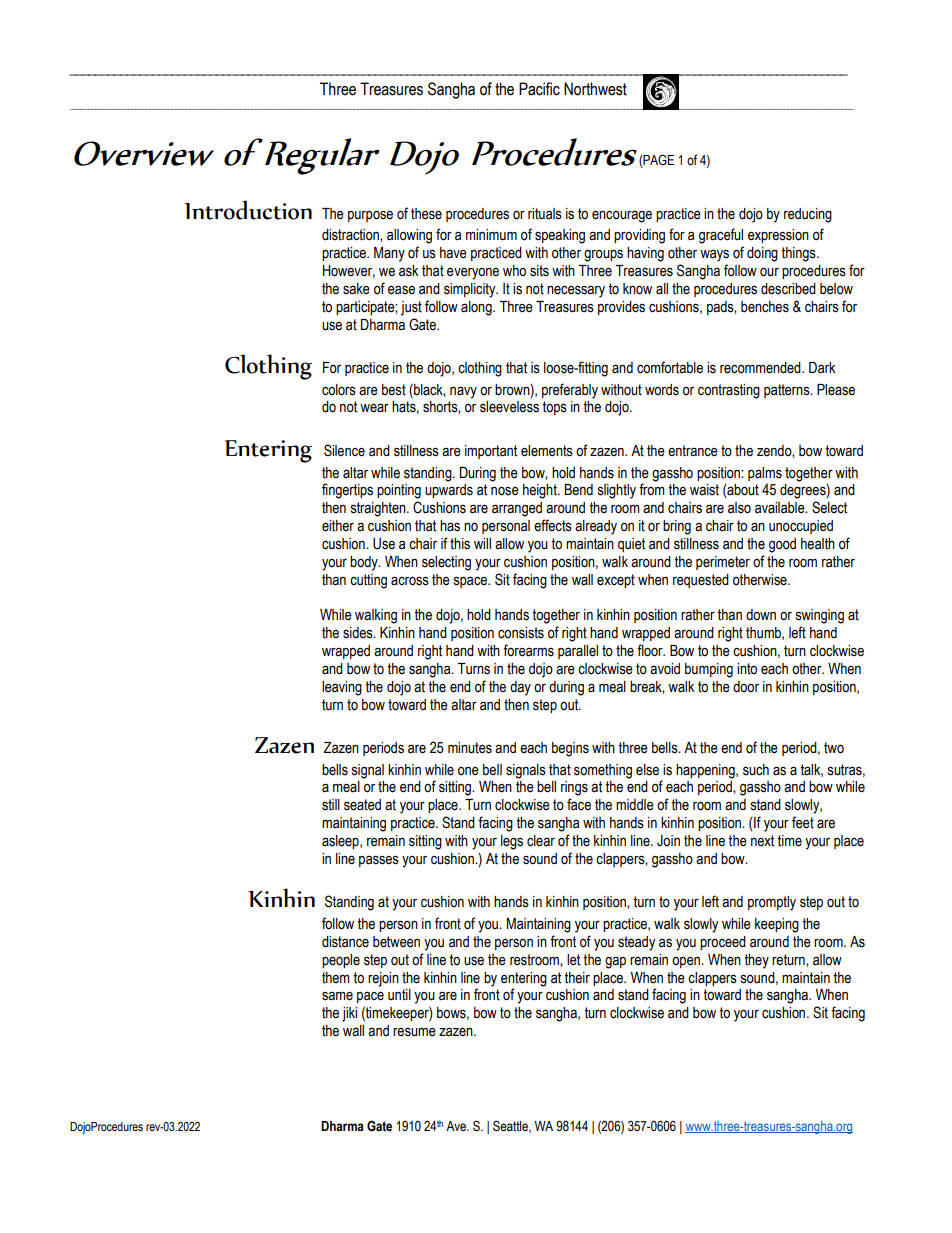  Describe the element at coordinates (553, 525) in the document. I see `effects` at that location.
